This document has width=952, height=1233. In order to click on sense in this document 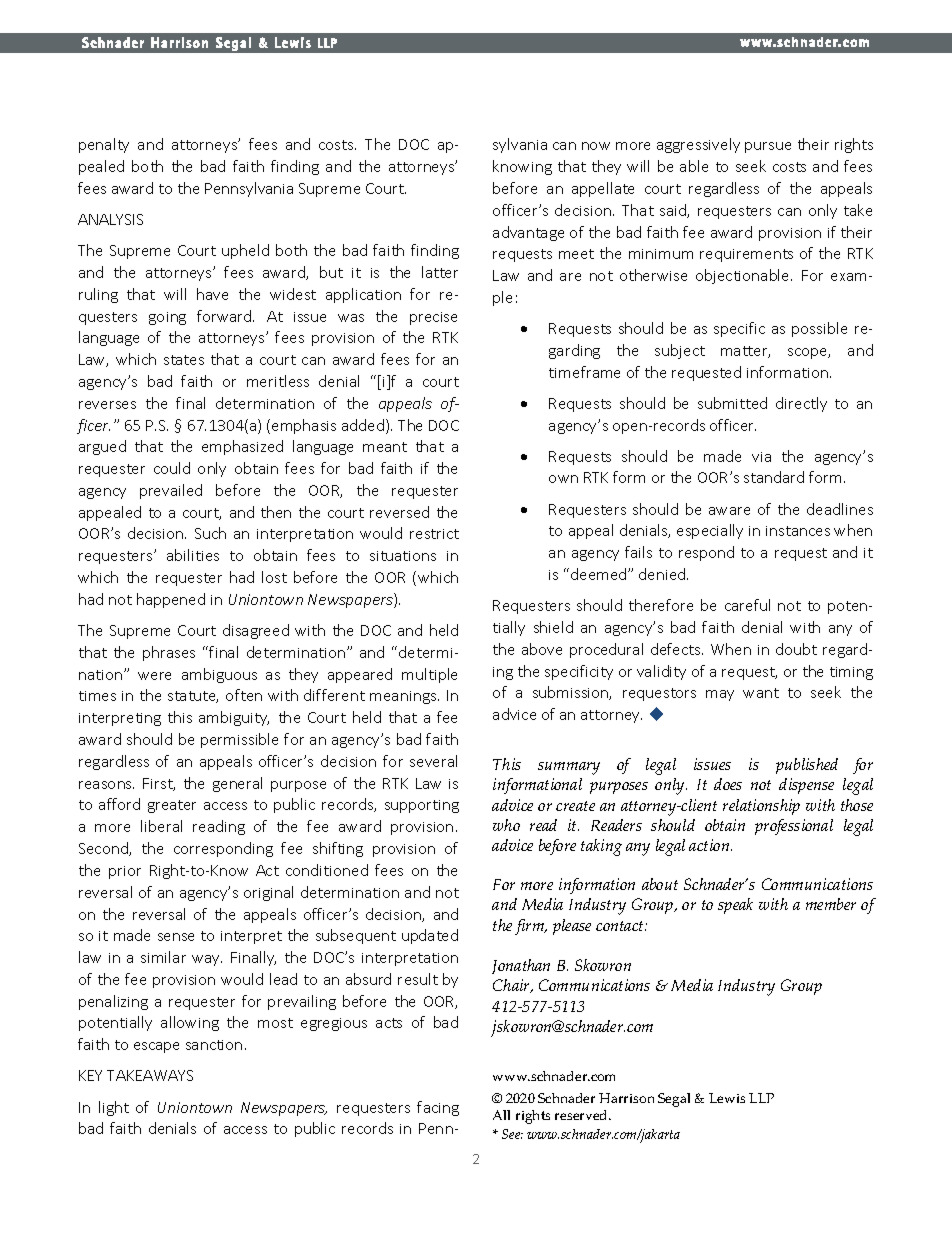, I will do `click(176, 937)`.
